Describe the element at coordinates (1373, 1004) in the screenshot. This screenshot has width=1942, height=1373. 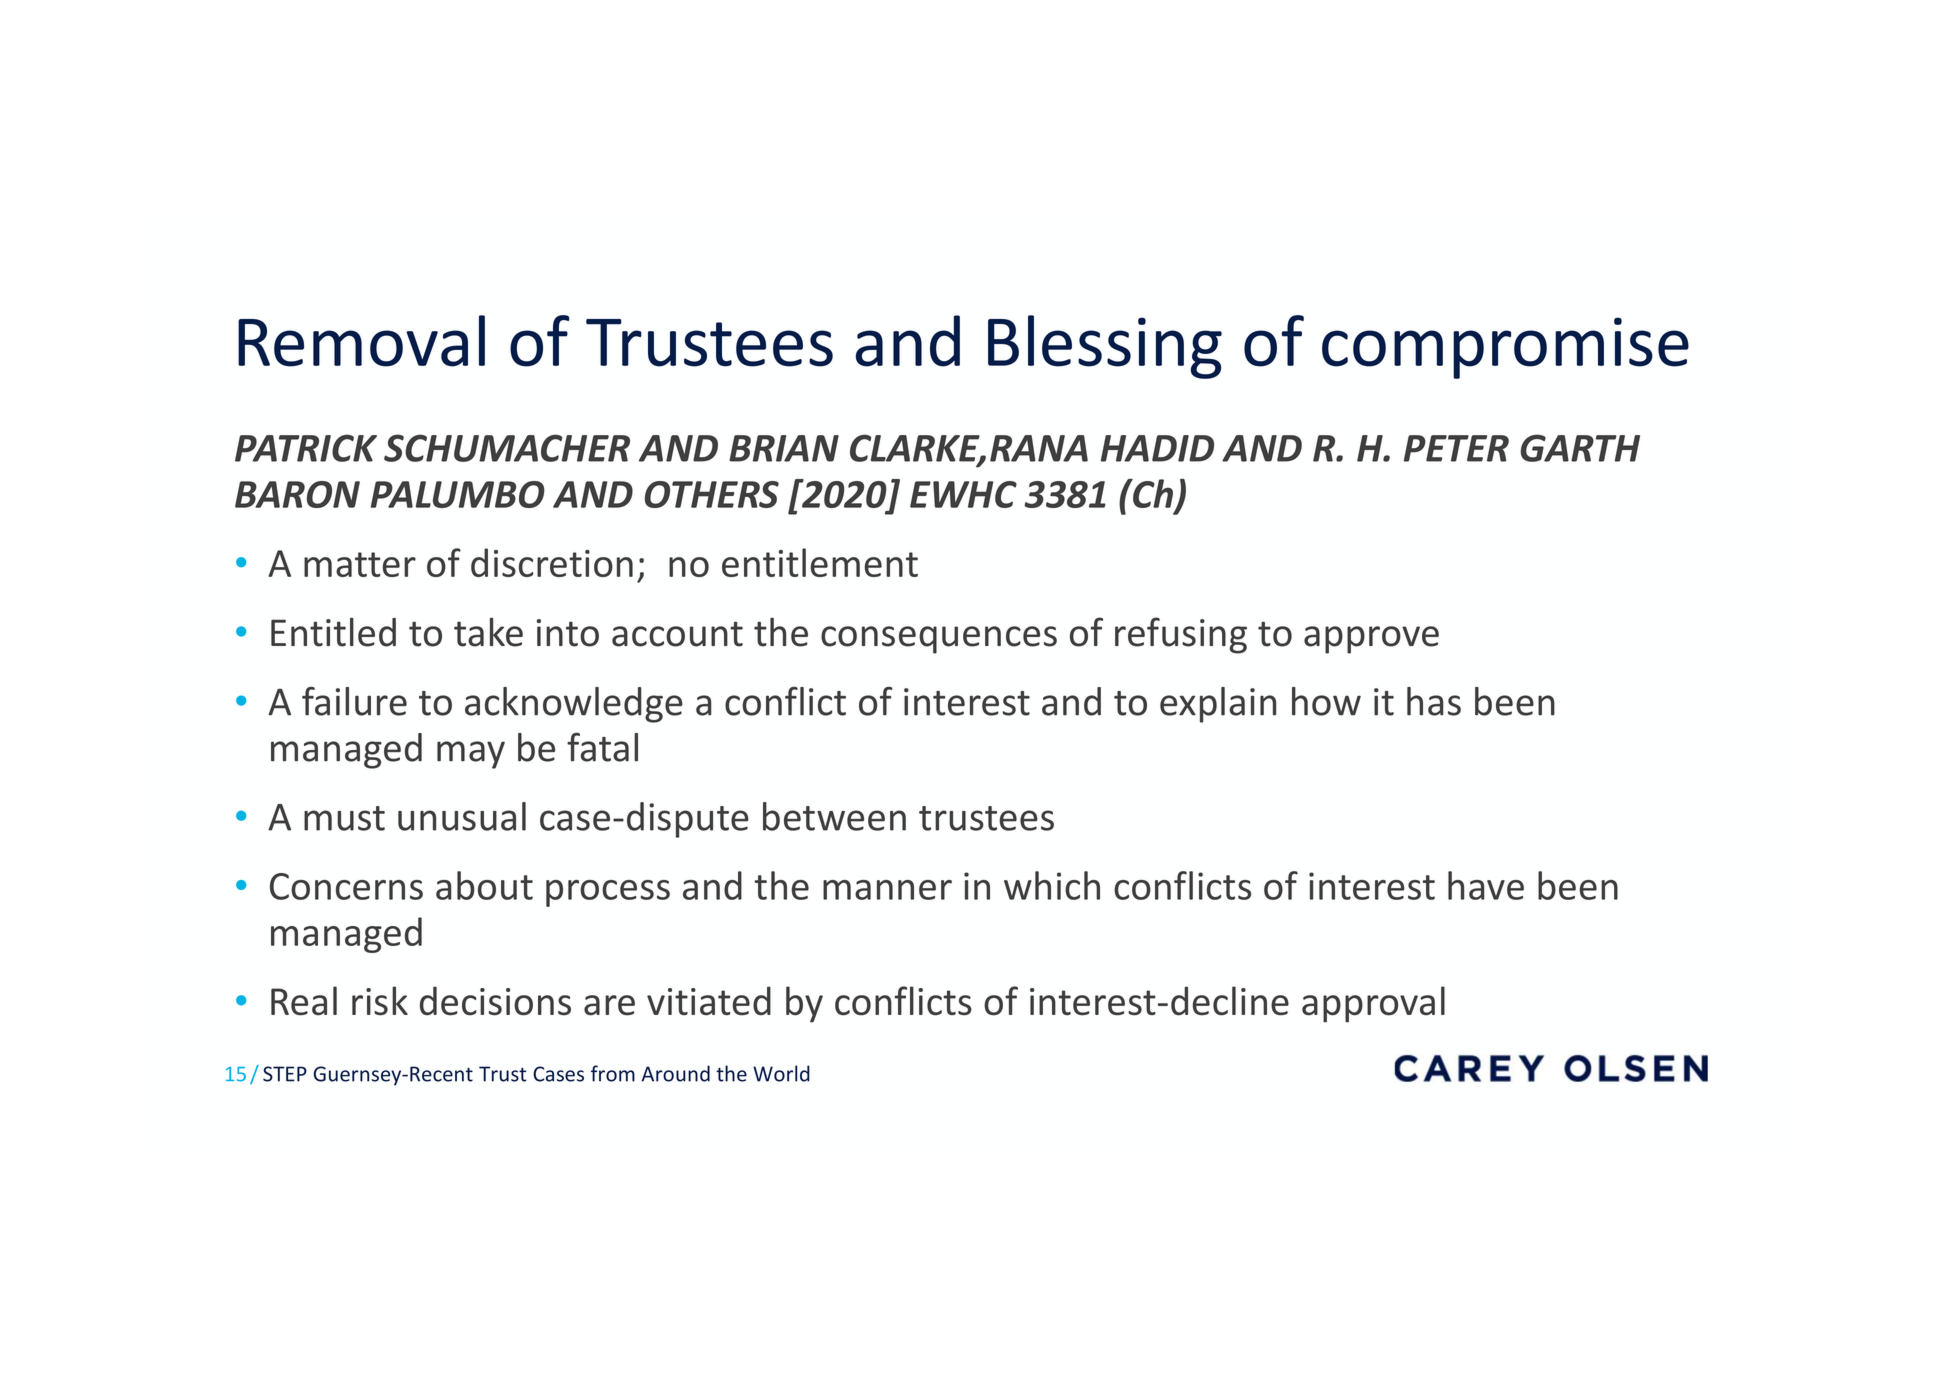
I see `approval` at that location.
